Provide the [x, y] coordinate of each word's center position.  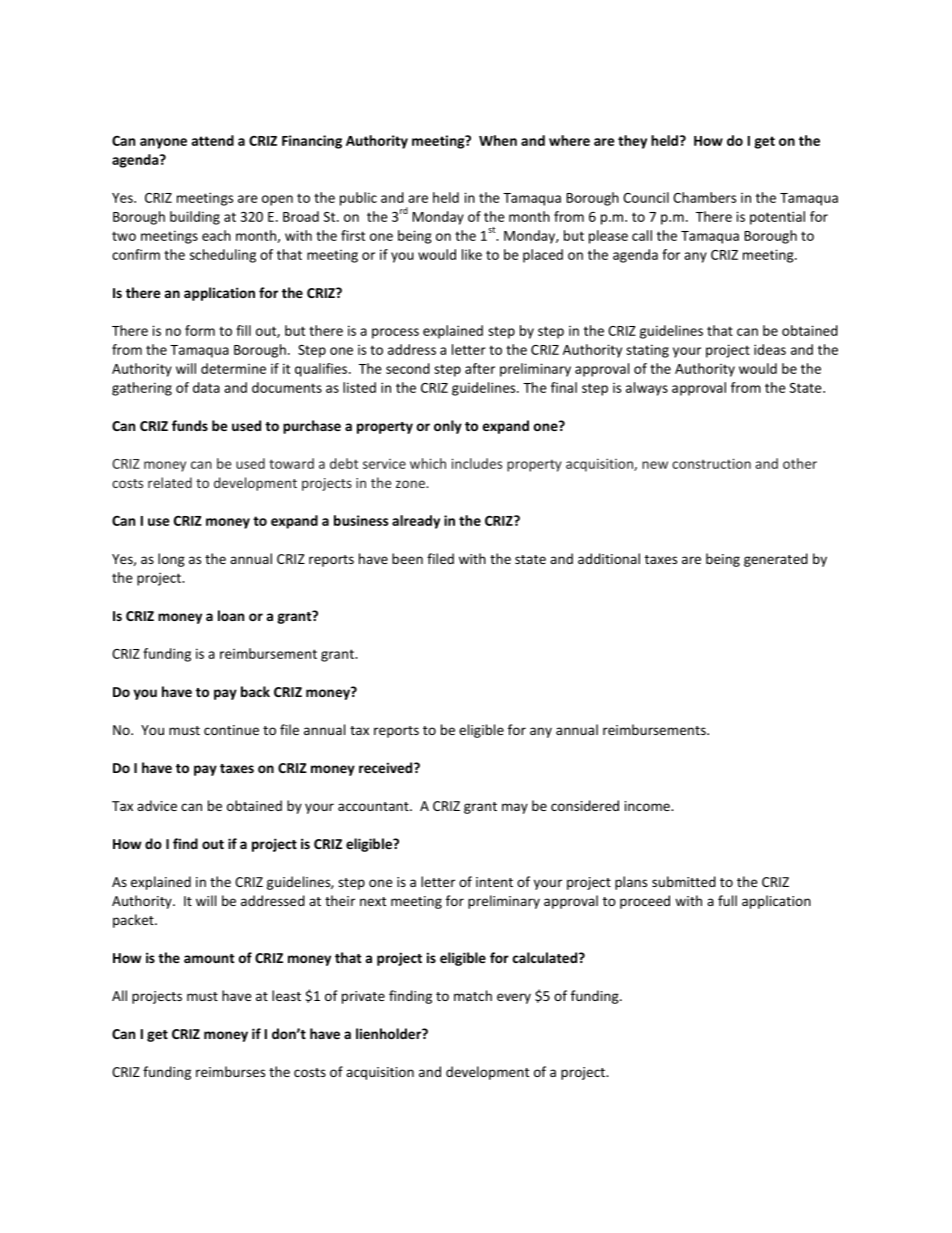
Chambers [704, 197]
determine [233, 368]
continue [231, 730]
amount [209, 958]
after [480, 368]
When [498, 140]
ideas [770, 349]
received [387, 767]
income [648, 806]
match [473, 995]
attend [213, 140]
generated [776, 560]
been [407, 558]
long [171, 560]
